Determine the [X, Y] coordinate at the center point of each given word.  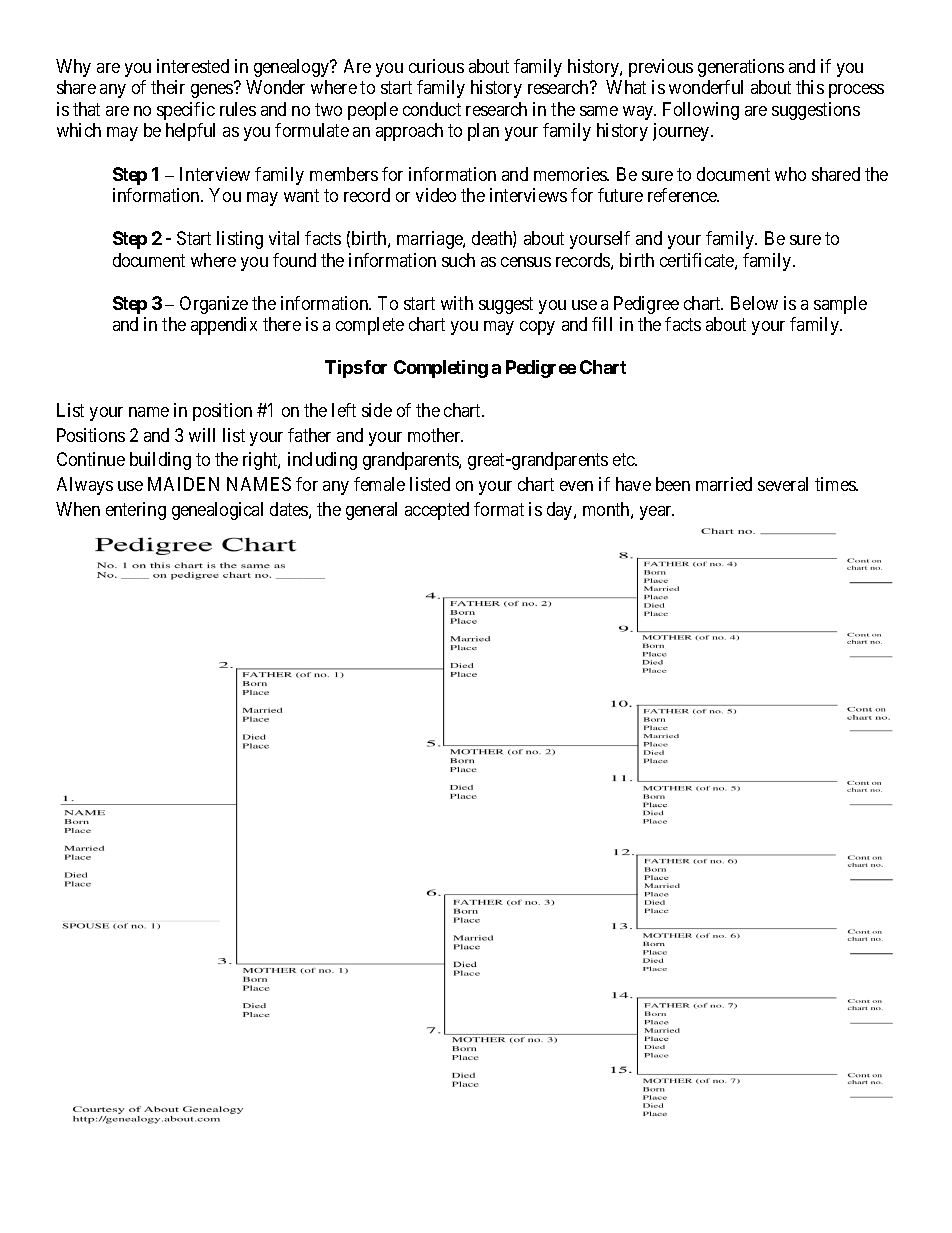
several [783, 484]
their [168, 87]
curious [436, 66]
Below [754, 303]
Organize [214, 305]
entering [136, 511]
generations [741, 68]
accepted [437, 511]
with [457, 303]
